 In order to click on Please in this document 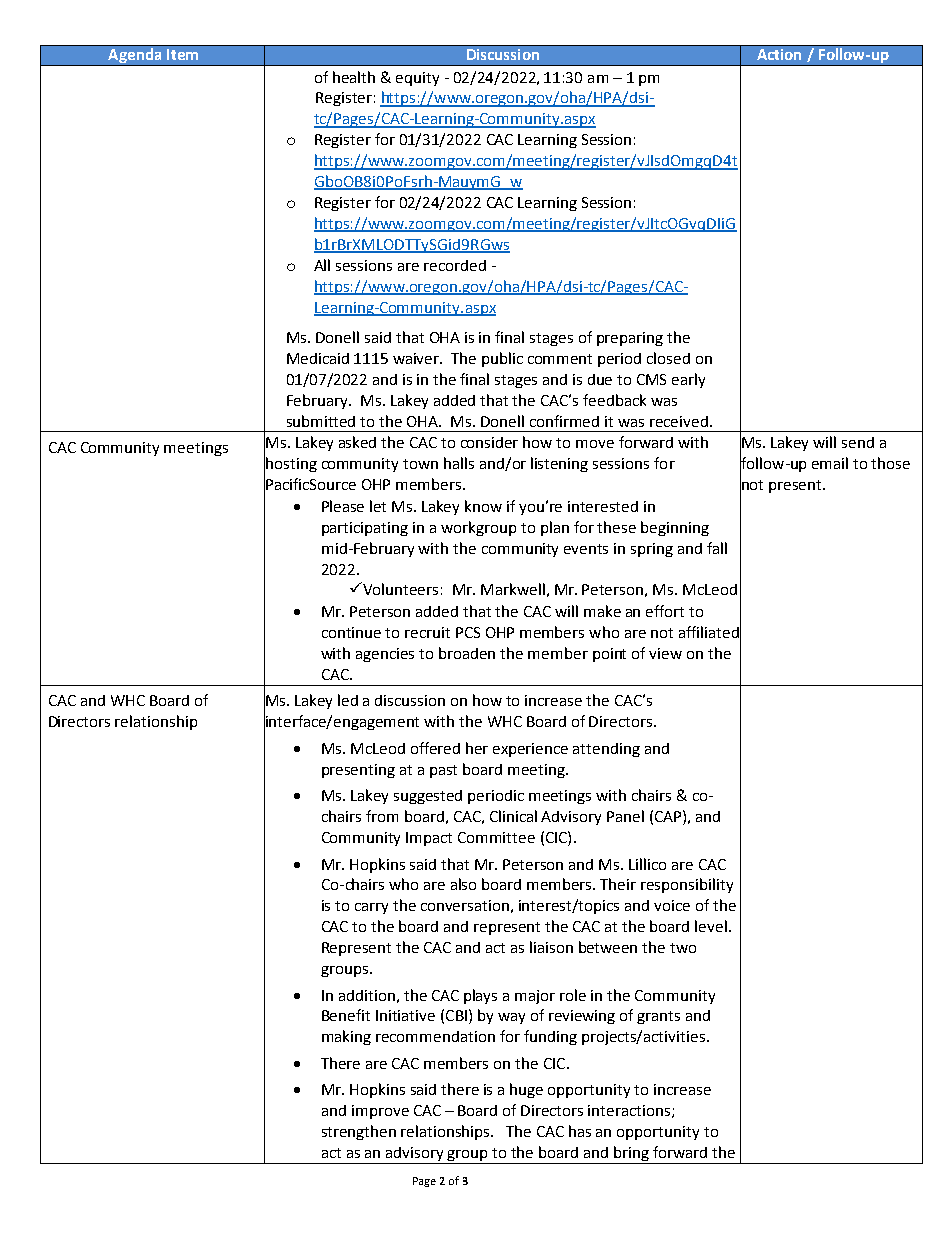, I will do `click(343, 506)`.
